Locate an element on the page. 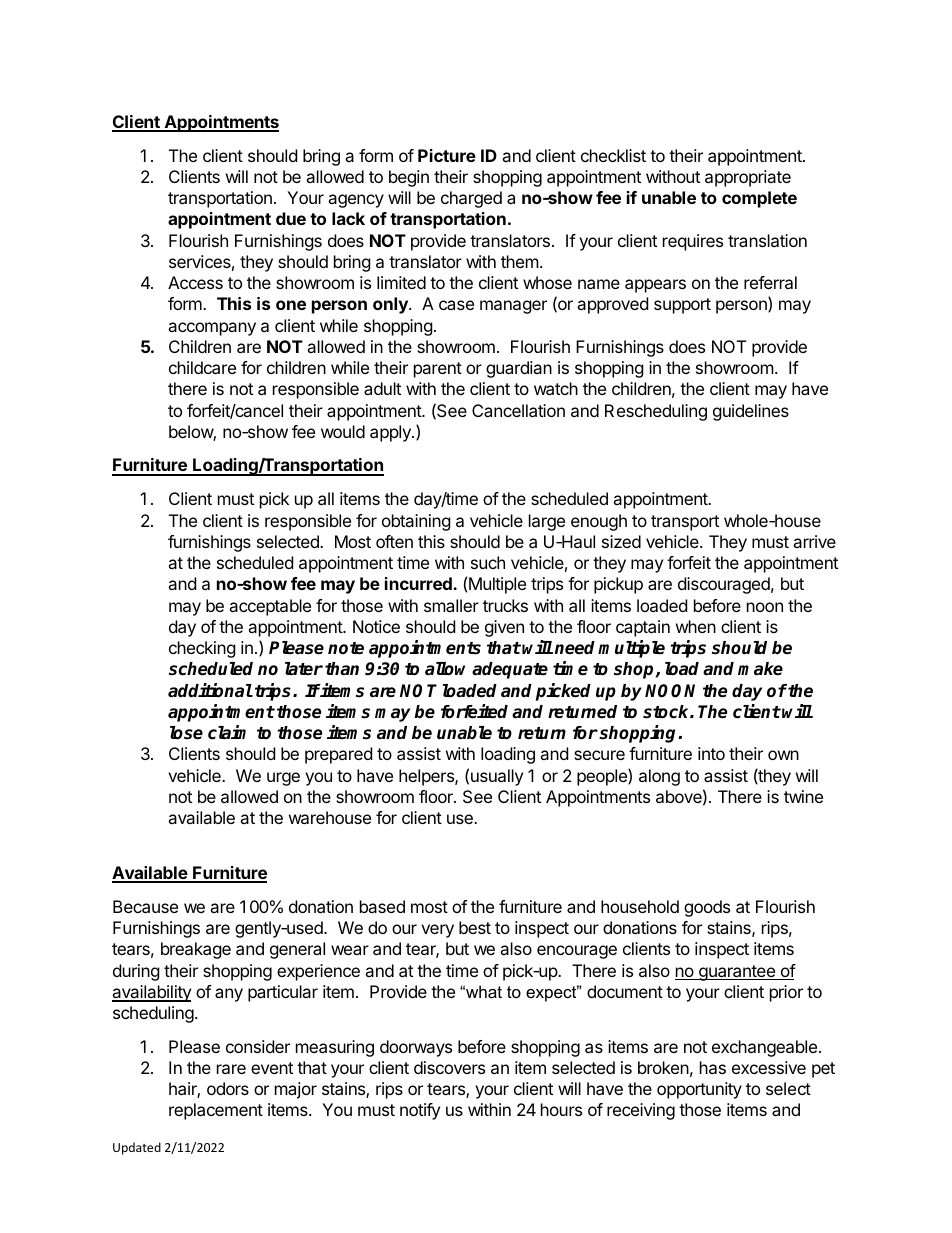 The image size is (952, 1233). helpers is located at coordinates (427, 777).
